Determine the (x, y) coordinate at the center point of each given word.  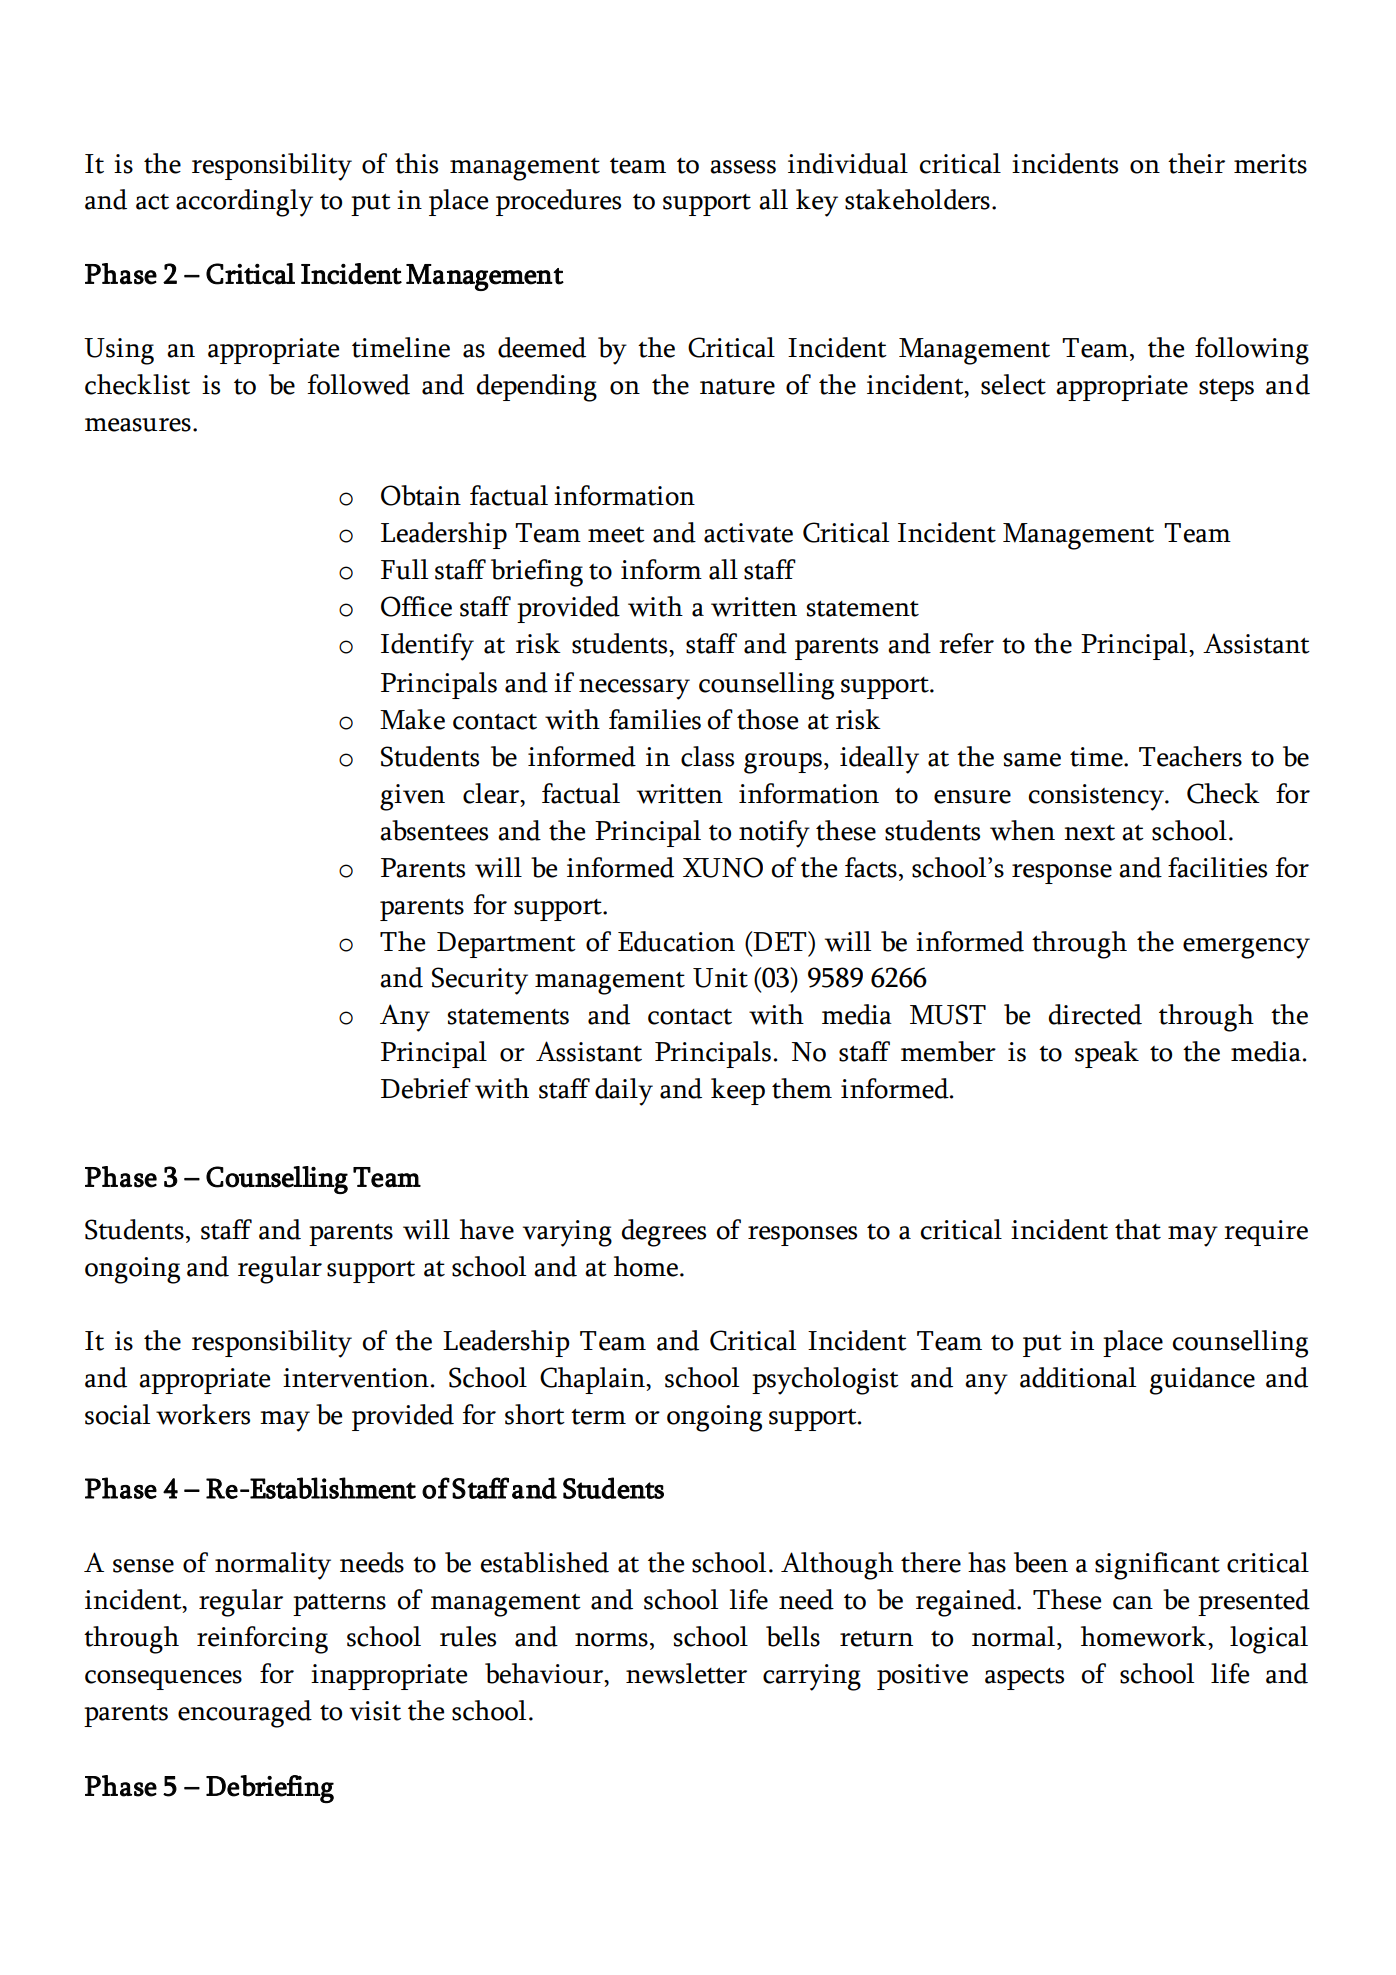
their (1196, 163)
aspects (1024, 1679)
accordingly (244, 203)
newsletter (686, 1673)
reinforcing (262, 1640)
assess (743, 167)
